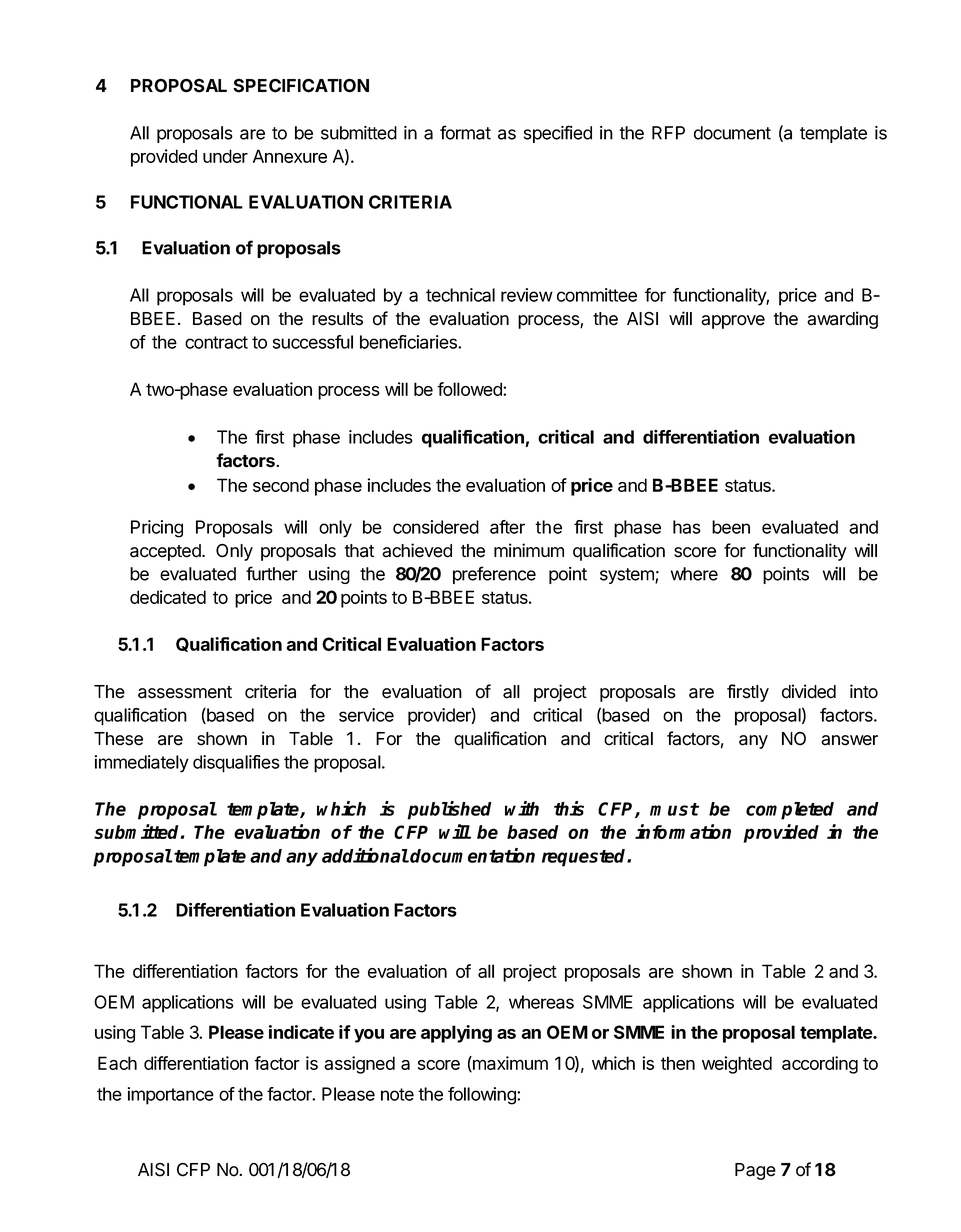 Image resolution: width=961 pixels, height=1232 pixels. I want to click on preference, so click(494, 575).
